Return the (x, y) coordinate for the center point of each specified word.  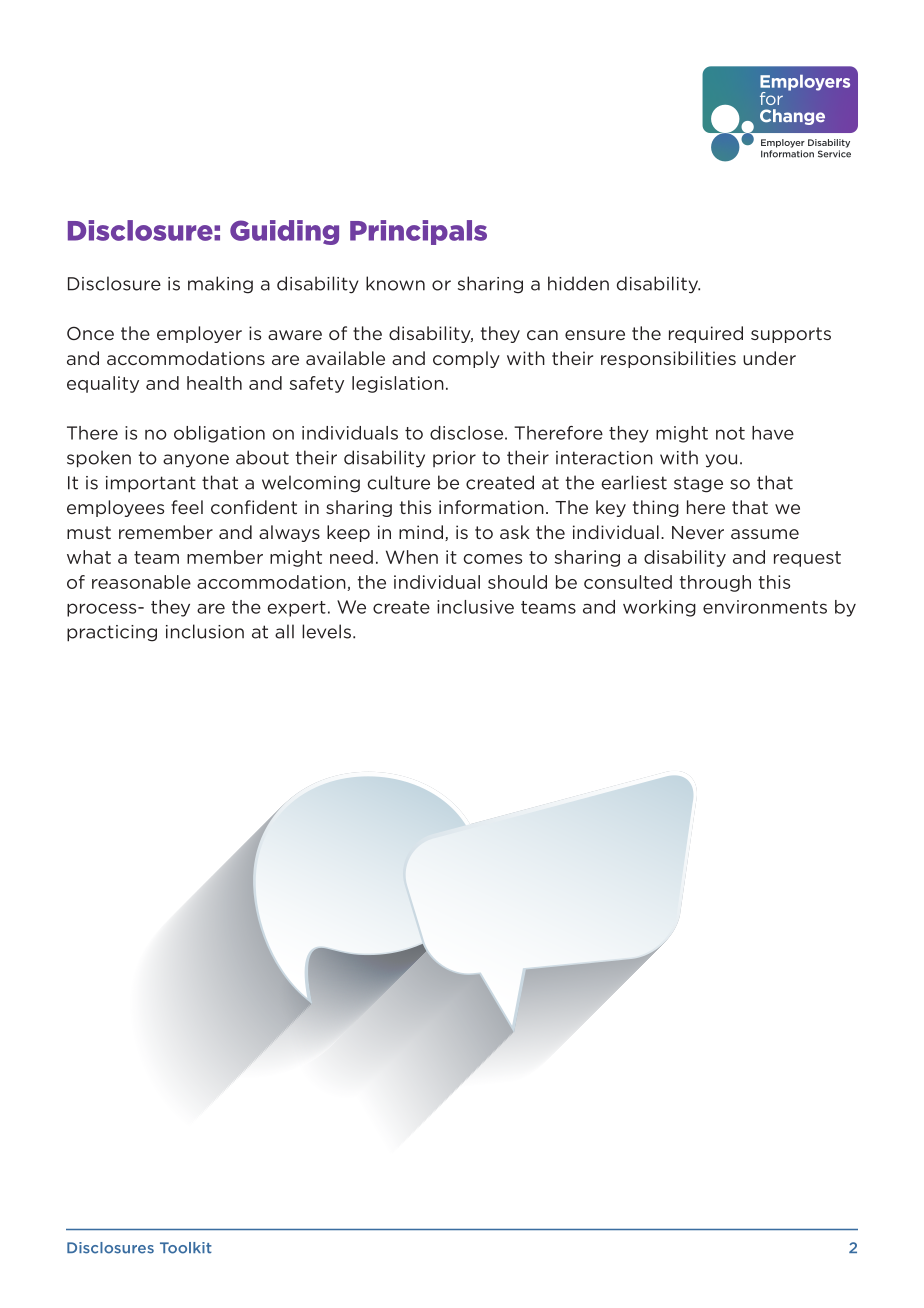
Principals (418, 232)
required (706, 334)
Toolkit (186, 1248)
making (220, 285)
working (659, 608)
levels (326, 631)
